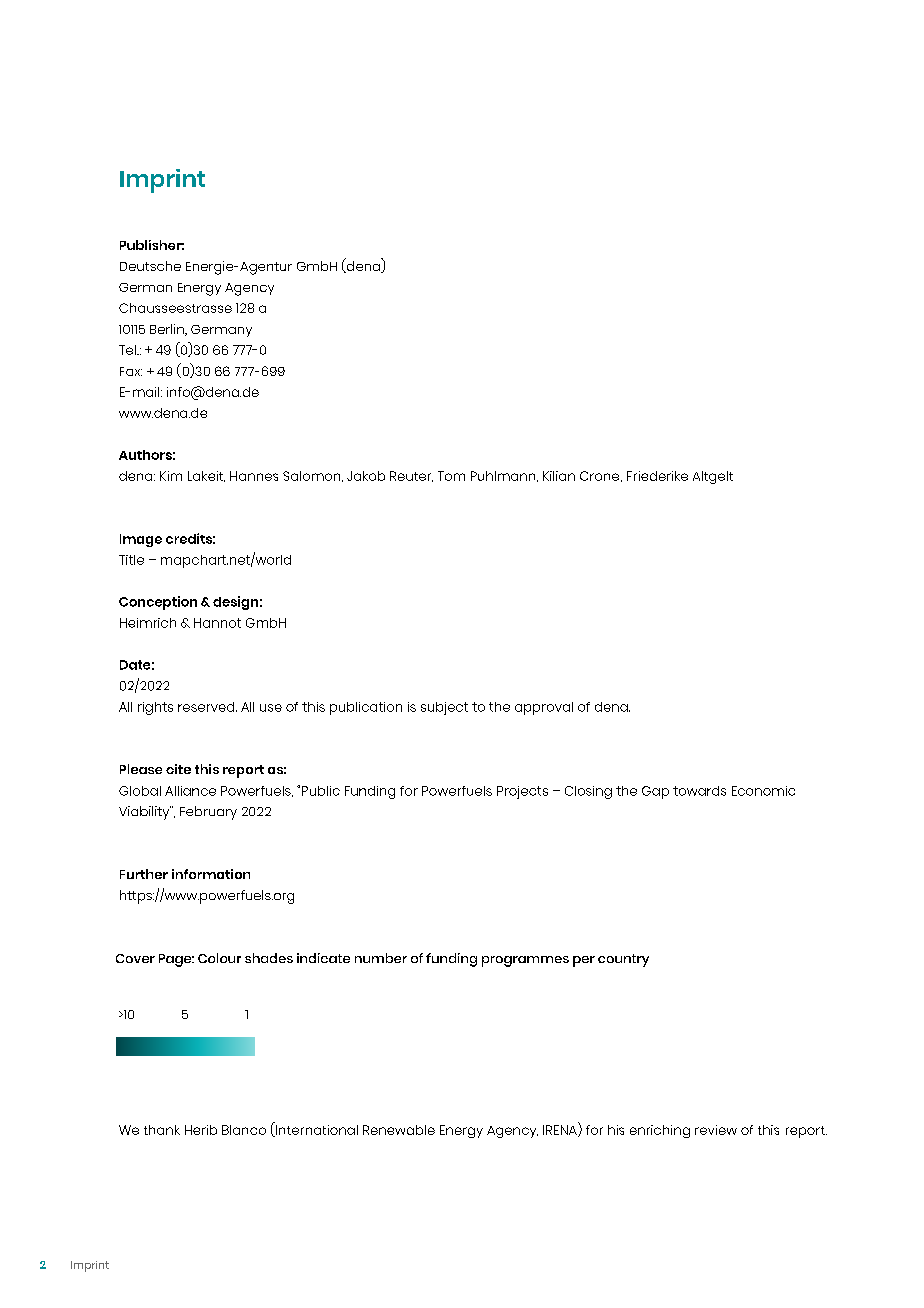  I want to click on Reuter, so click(411, 476).
